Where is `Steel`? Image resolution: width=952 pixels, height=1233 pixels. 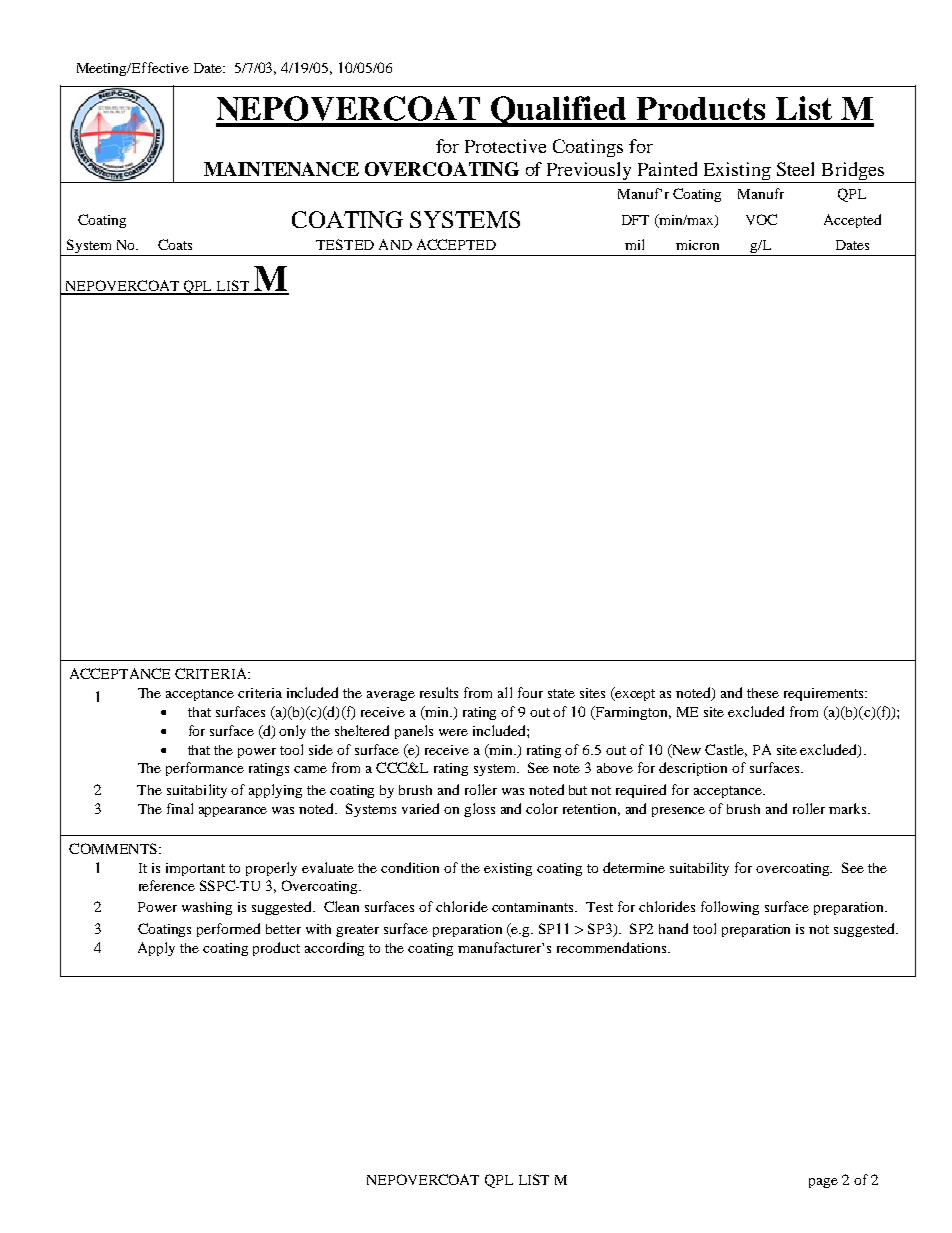 Steel is located at coordinates (795, 169).
